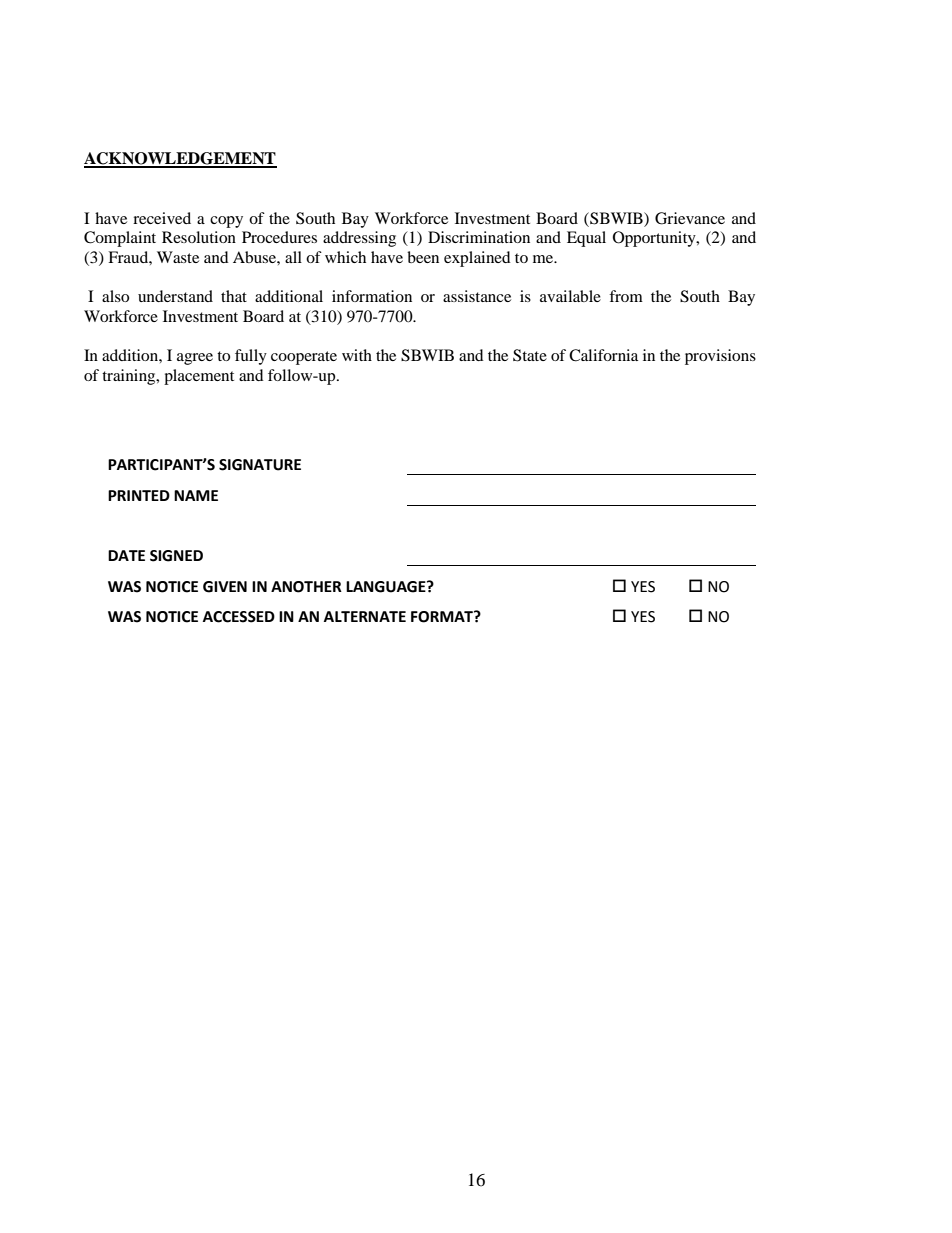  What do you see at coordinates (180, 159) in the screenshot?
I see `ACKNOWLEDGEMENT` at bounding box center [180, 159].
